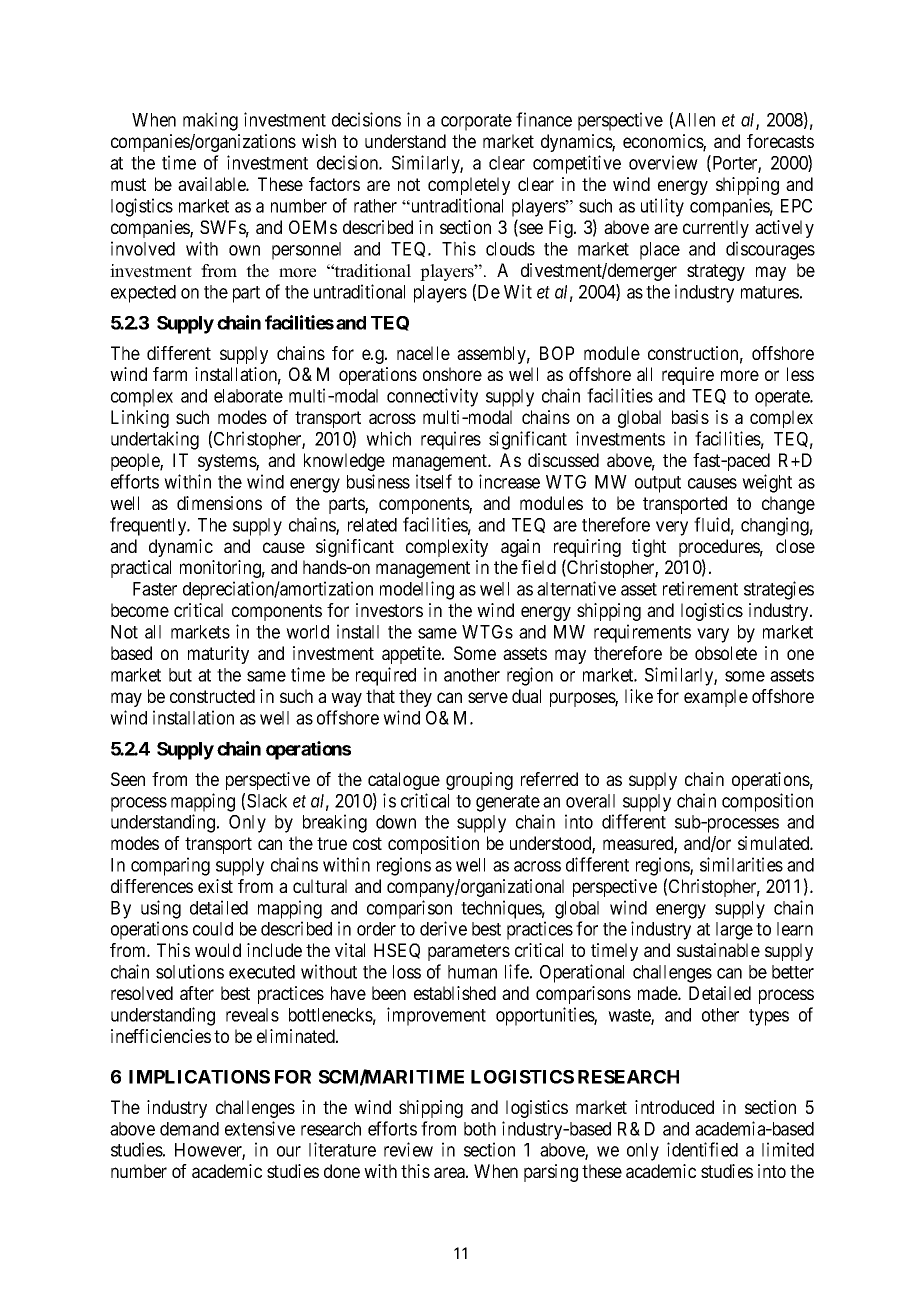 The image size is (924, 1308). What do you see at coordinates (210, 121) in the page?
I see `making` at bounding box center [210, 121].
